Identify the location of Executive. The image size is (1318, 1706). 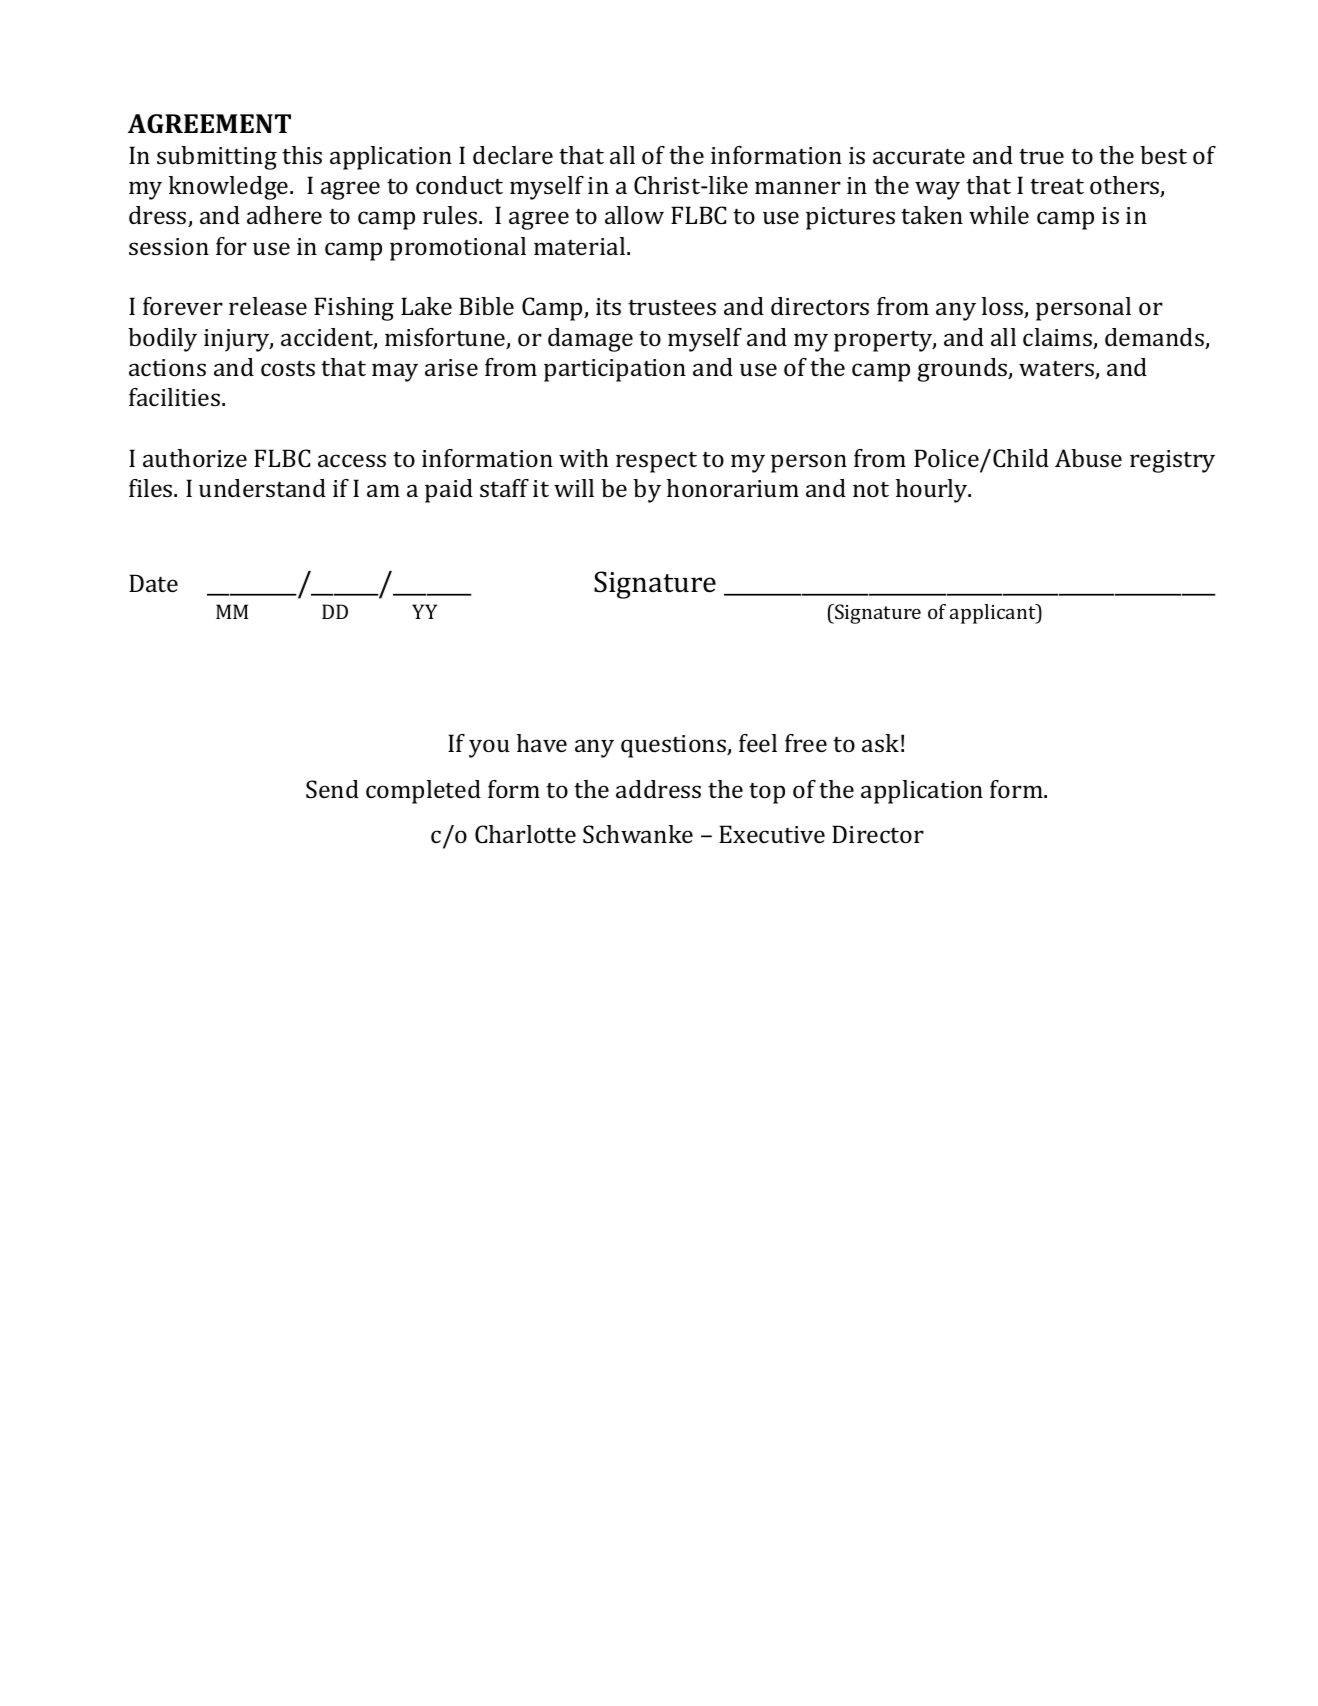
(772, 834).
